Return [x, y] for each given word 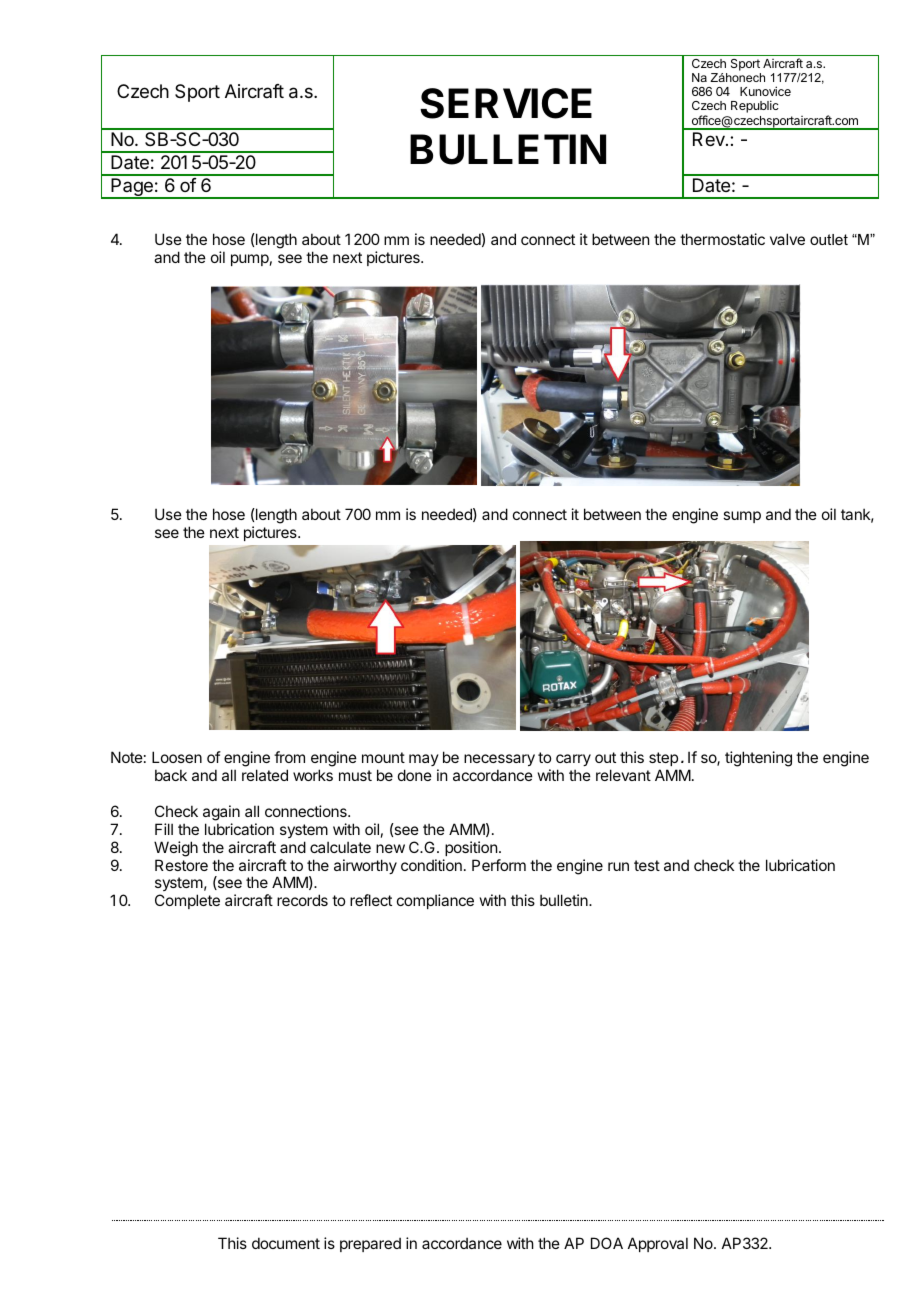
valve [787, 239]
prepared [370, 1244]
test [647, 865]
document [286, 1243]
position [471, 848]
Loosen [177, 757]
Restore [181, 865]
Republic [755, 106]
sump [742, 517]
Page [132, 188]
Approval [658, 1244]
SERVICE [506, 103]
